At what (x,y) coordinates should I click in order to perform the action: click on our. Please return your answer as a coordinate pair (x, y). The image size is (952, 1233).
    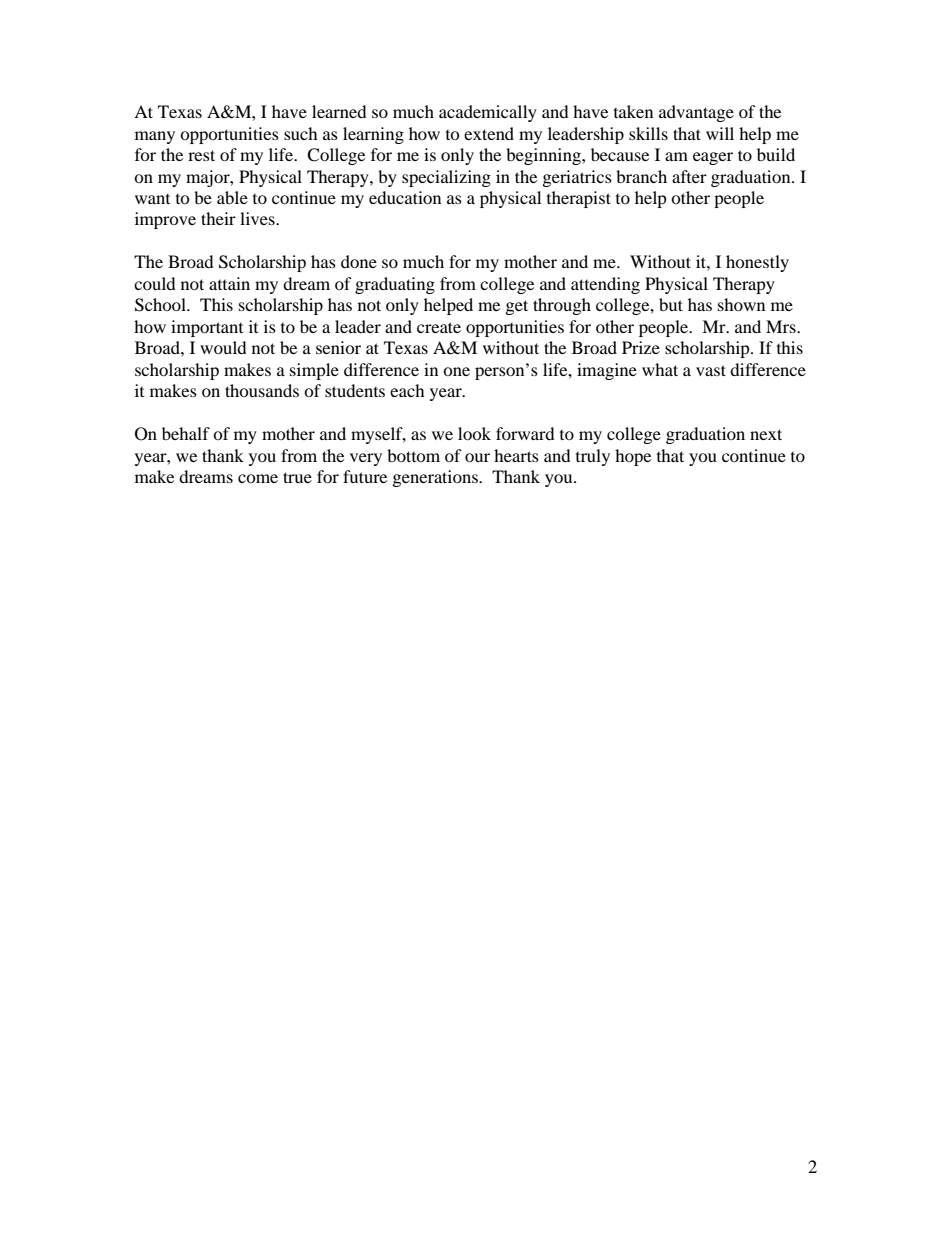
    Looking at the image, I should click on (477, 457).
